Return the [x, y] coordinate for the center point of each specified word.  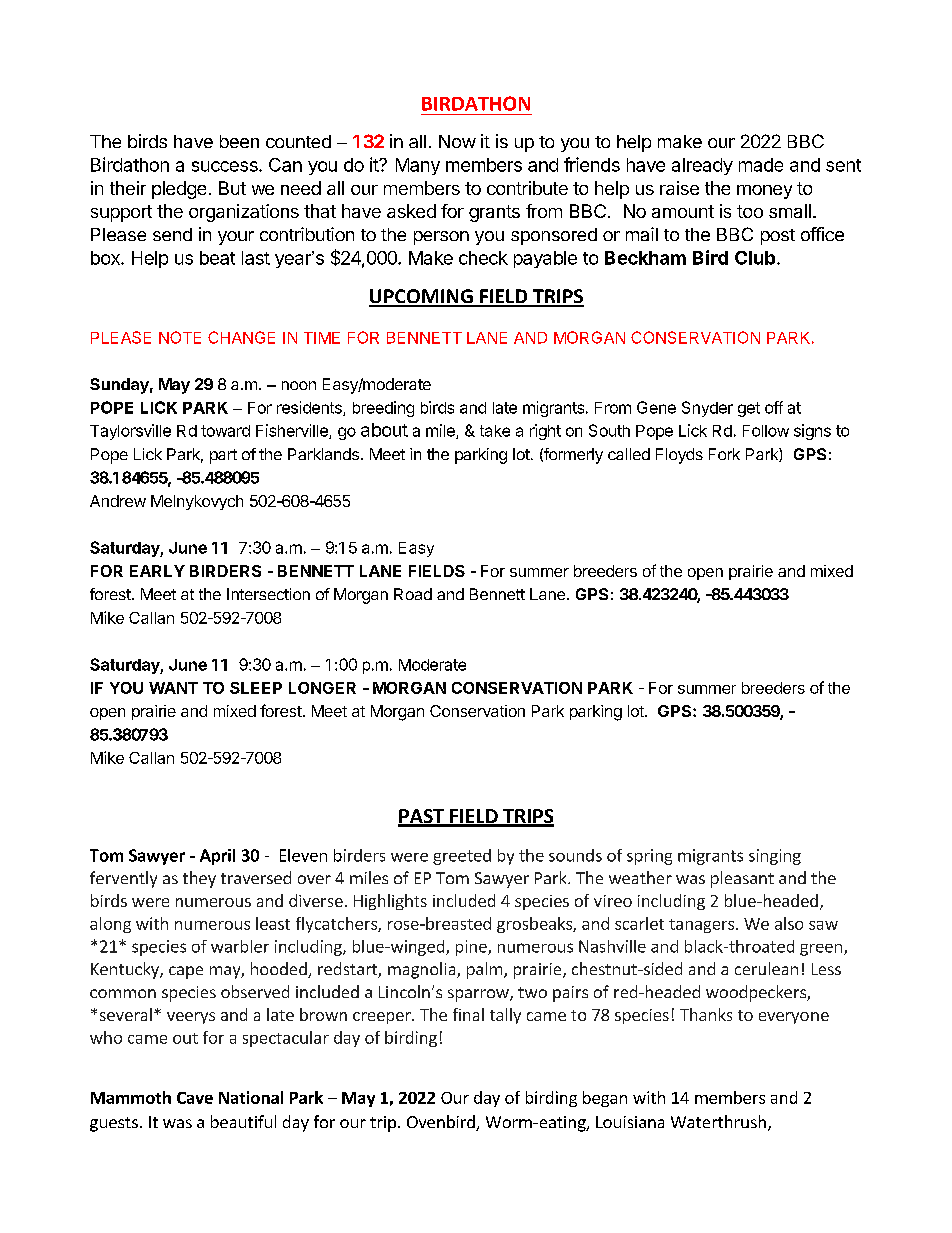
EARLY [157, 571]
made [761, 165]
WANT [173, 688]
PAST [422, 817]
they [199, 879]
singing [775, 857]
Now [457, 141]
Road [413, 594]
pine [472, 948]
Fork [724, 454]
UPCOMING [422, 297]
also [789, 923]
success [226, 166]
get [749, 409]
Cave [195, 1098]
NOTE [180, 337]
